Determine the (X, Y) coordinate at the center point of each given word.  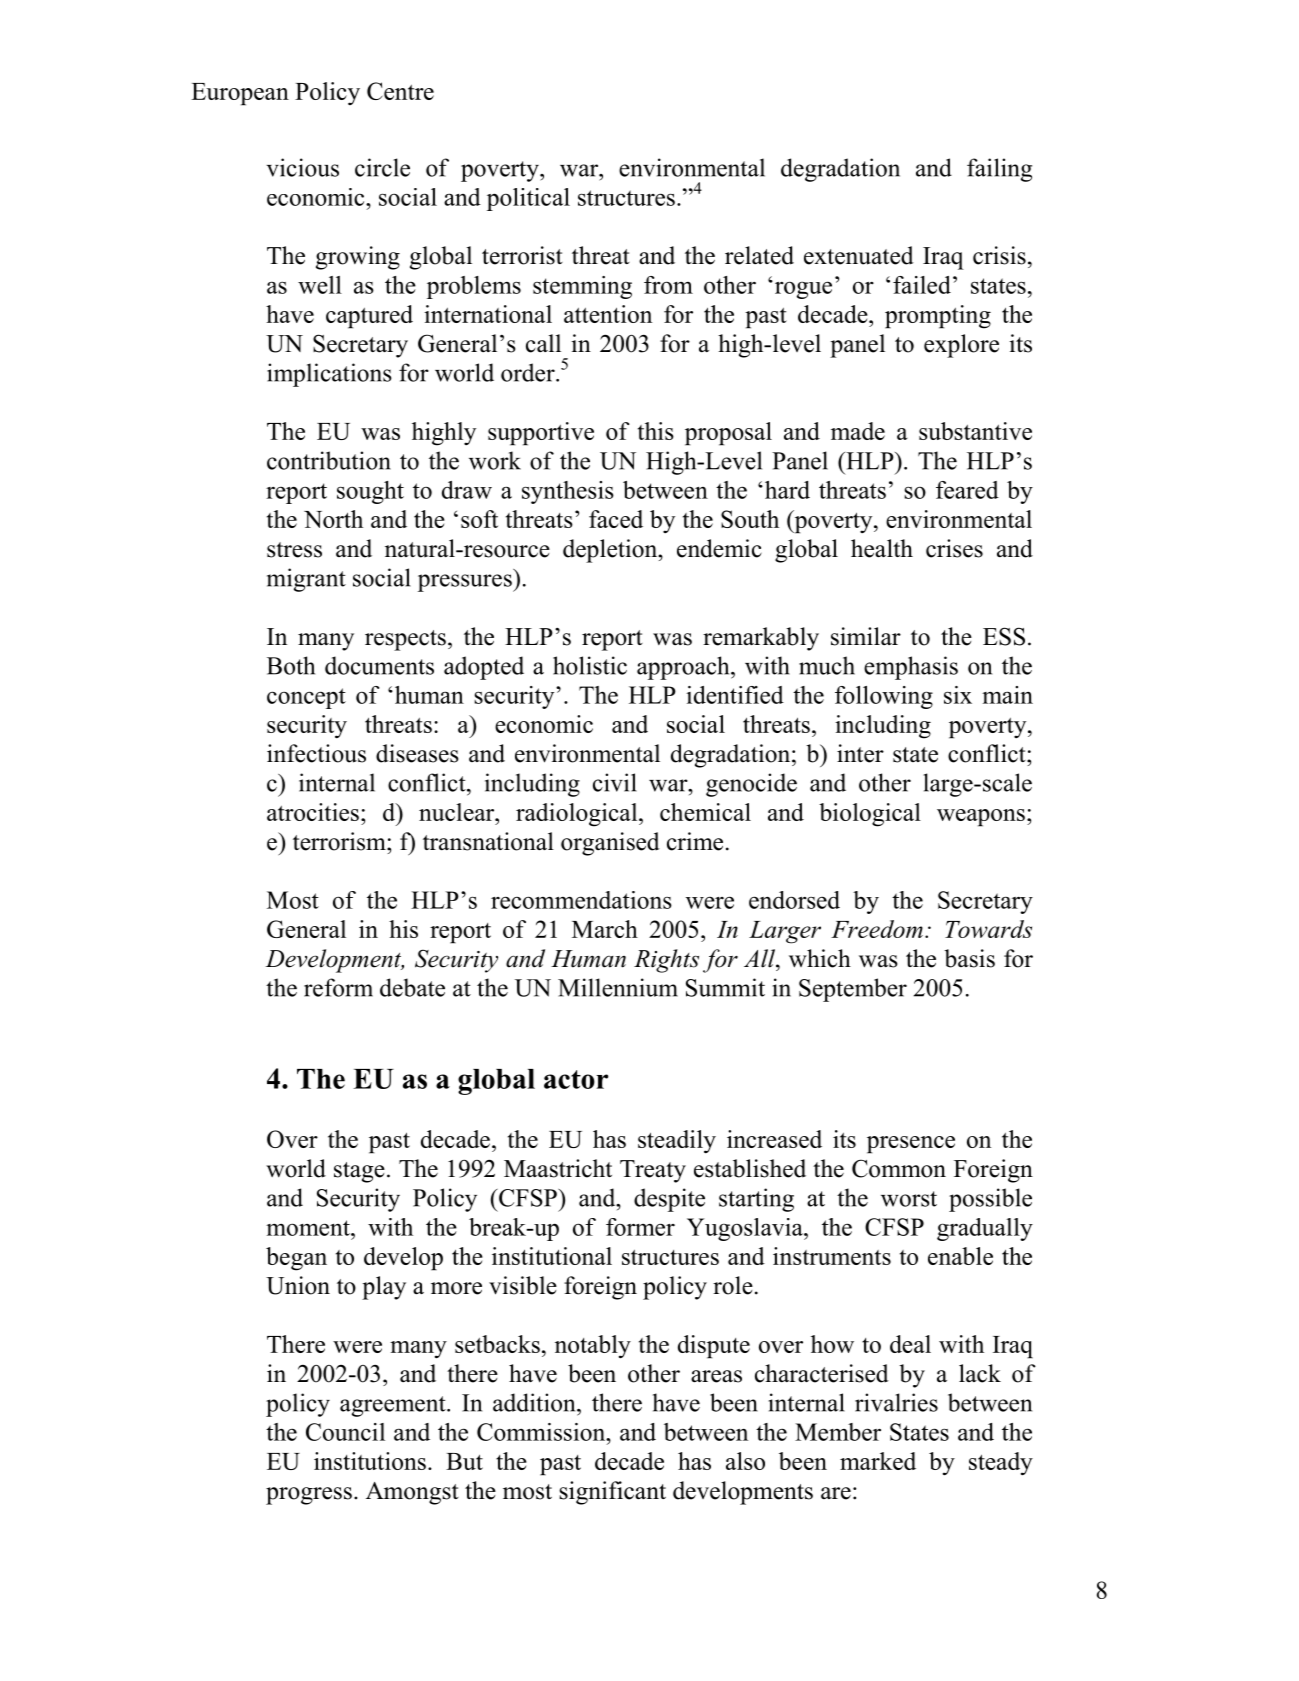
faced (616, 519)
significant (612, 1493)
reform (338, 987)
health (882, 548)
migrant (306, 580)
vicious (302, 167)
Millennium (618, 987)
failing (999, 170)
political (528, 199)
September (853, 990)
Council (345, 1432)
